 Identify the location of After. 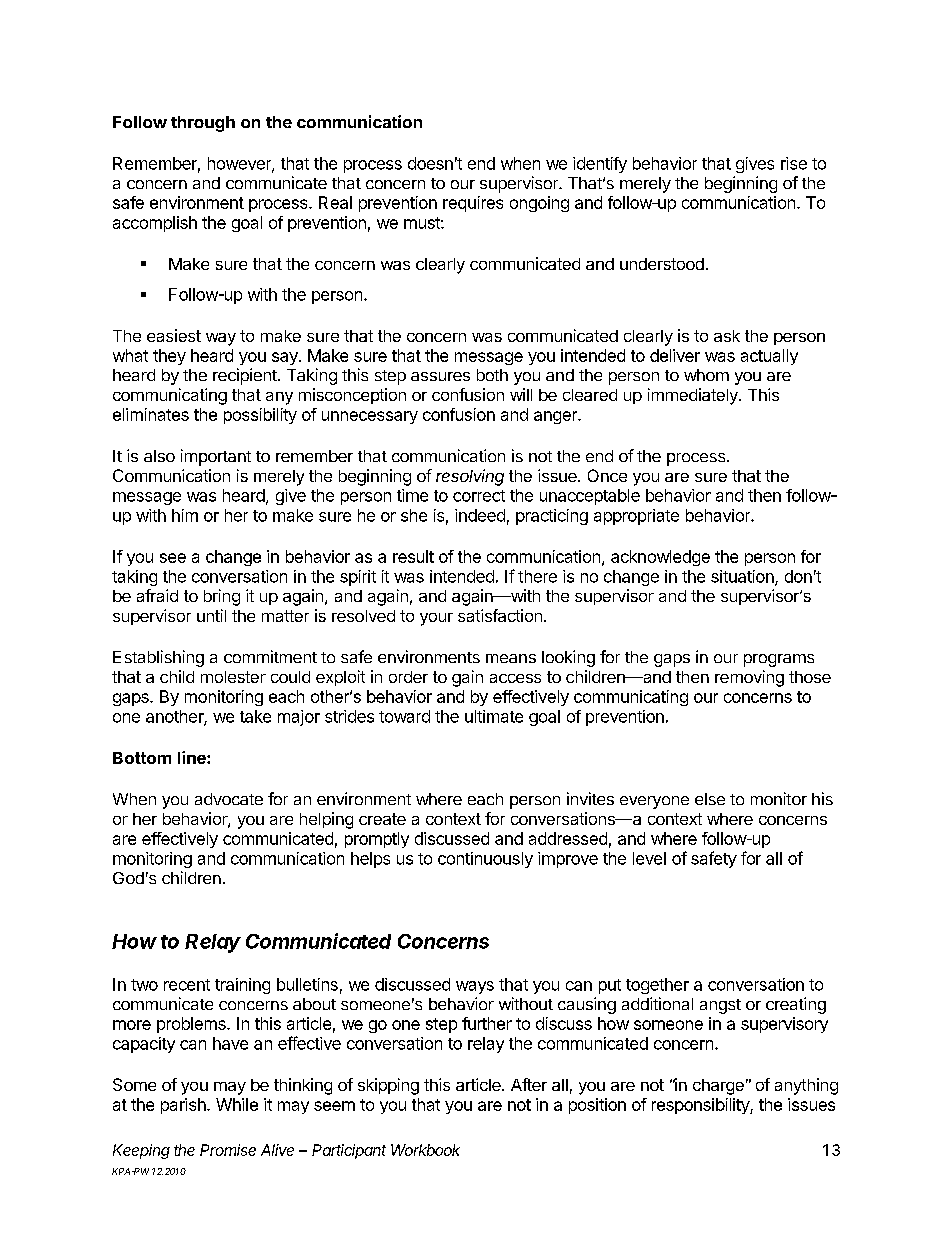
(529, 1084).
